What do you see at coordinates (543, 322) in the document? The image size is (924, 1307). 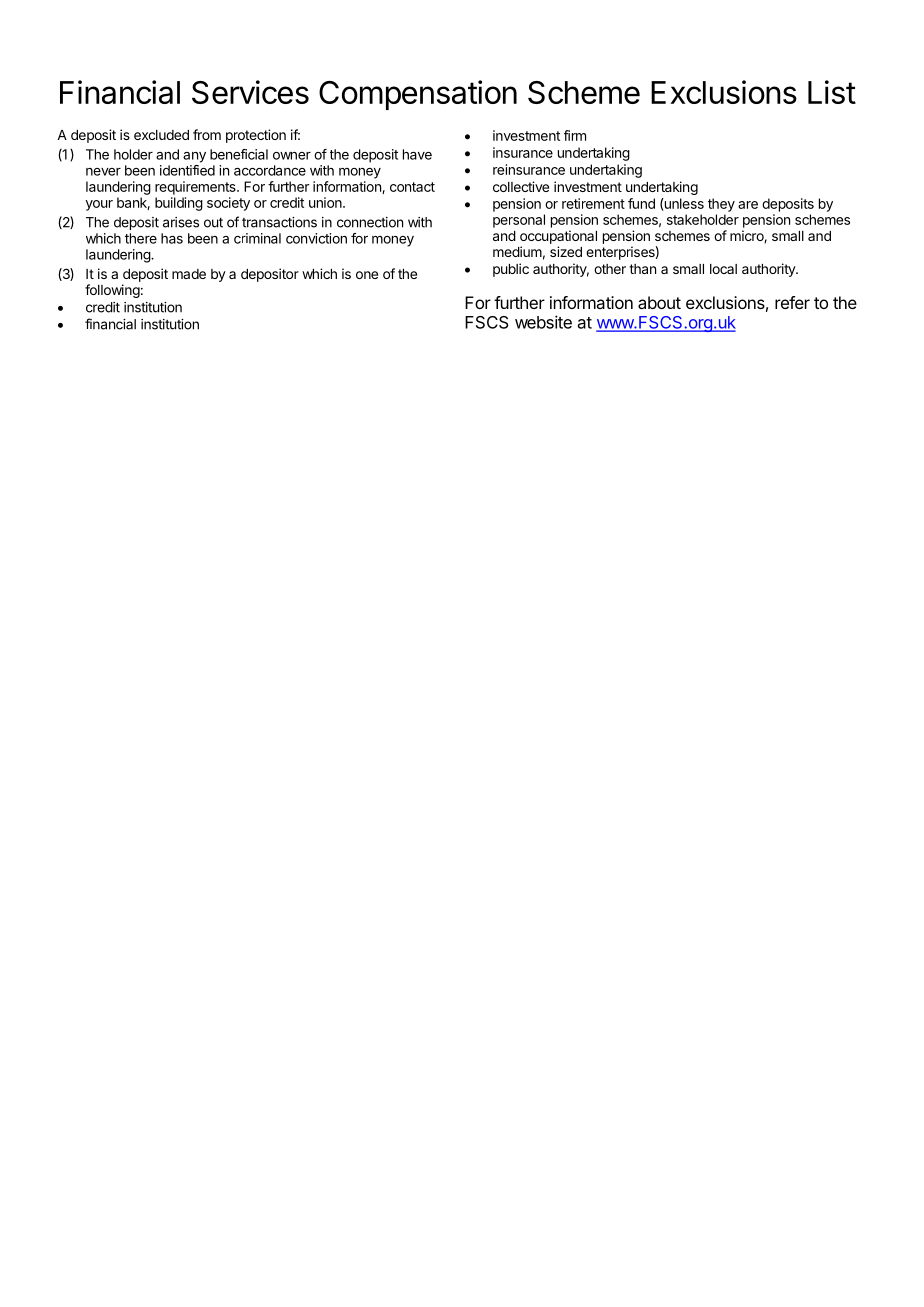 I see `website` at bounding box center [543, 322].
